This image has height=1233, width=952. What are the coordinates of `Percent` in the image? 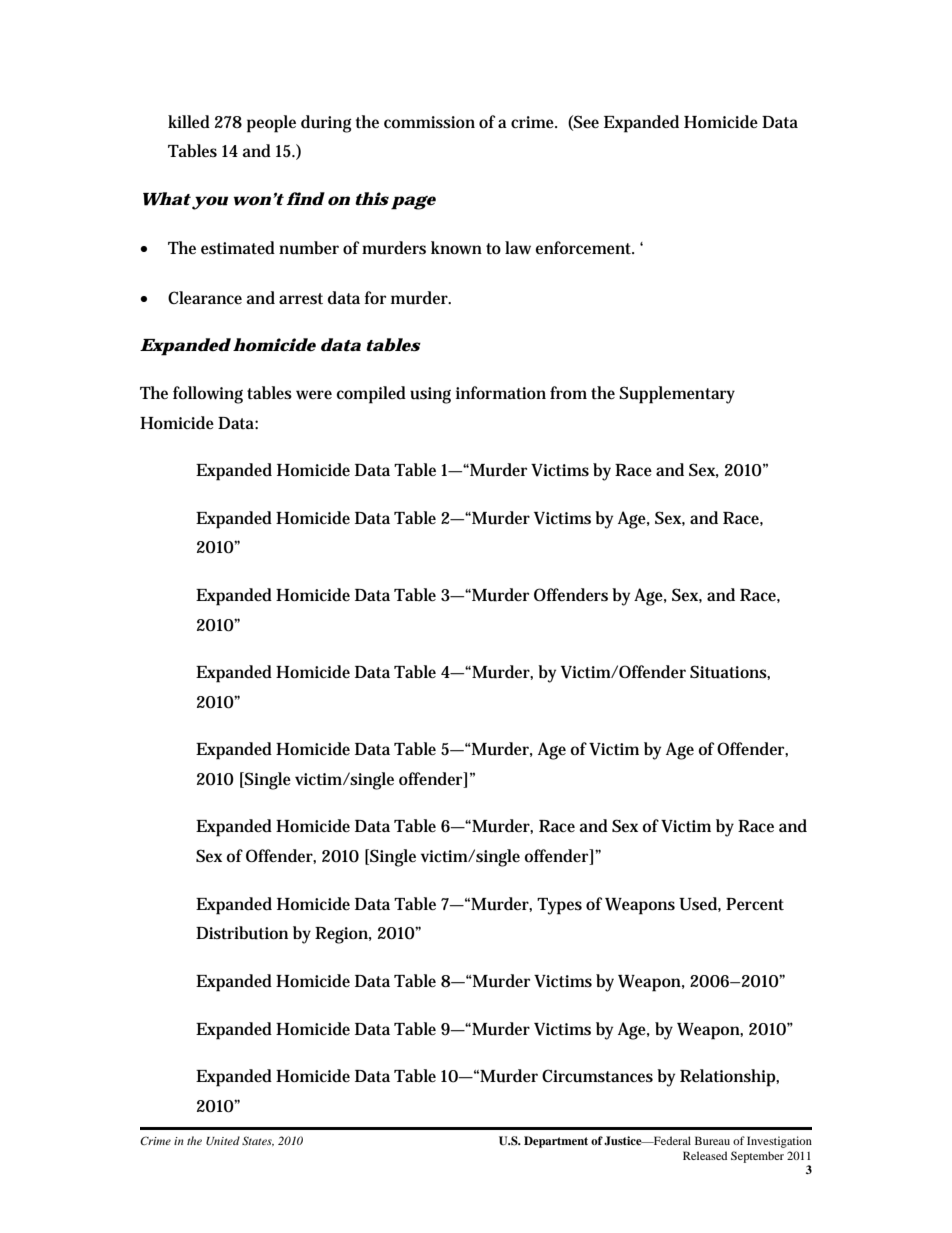 It's located at (755, 904).
